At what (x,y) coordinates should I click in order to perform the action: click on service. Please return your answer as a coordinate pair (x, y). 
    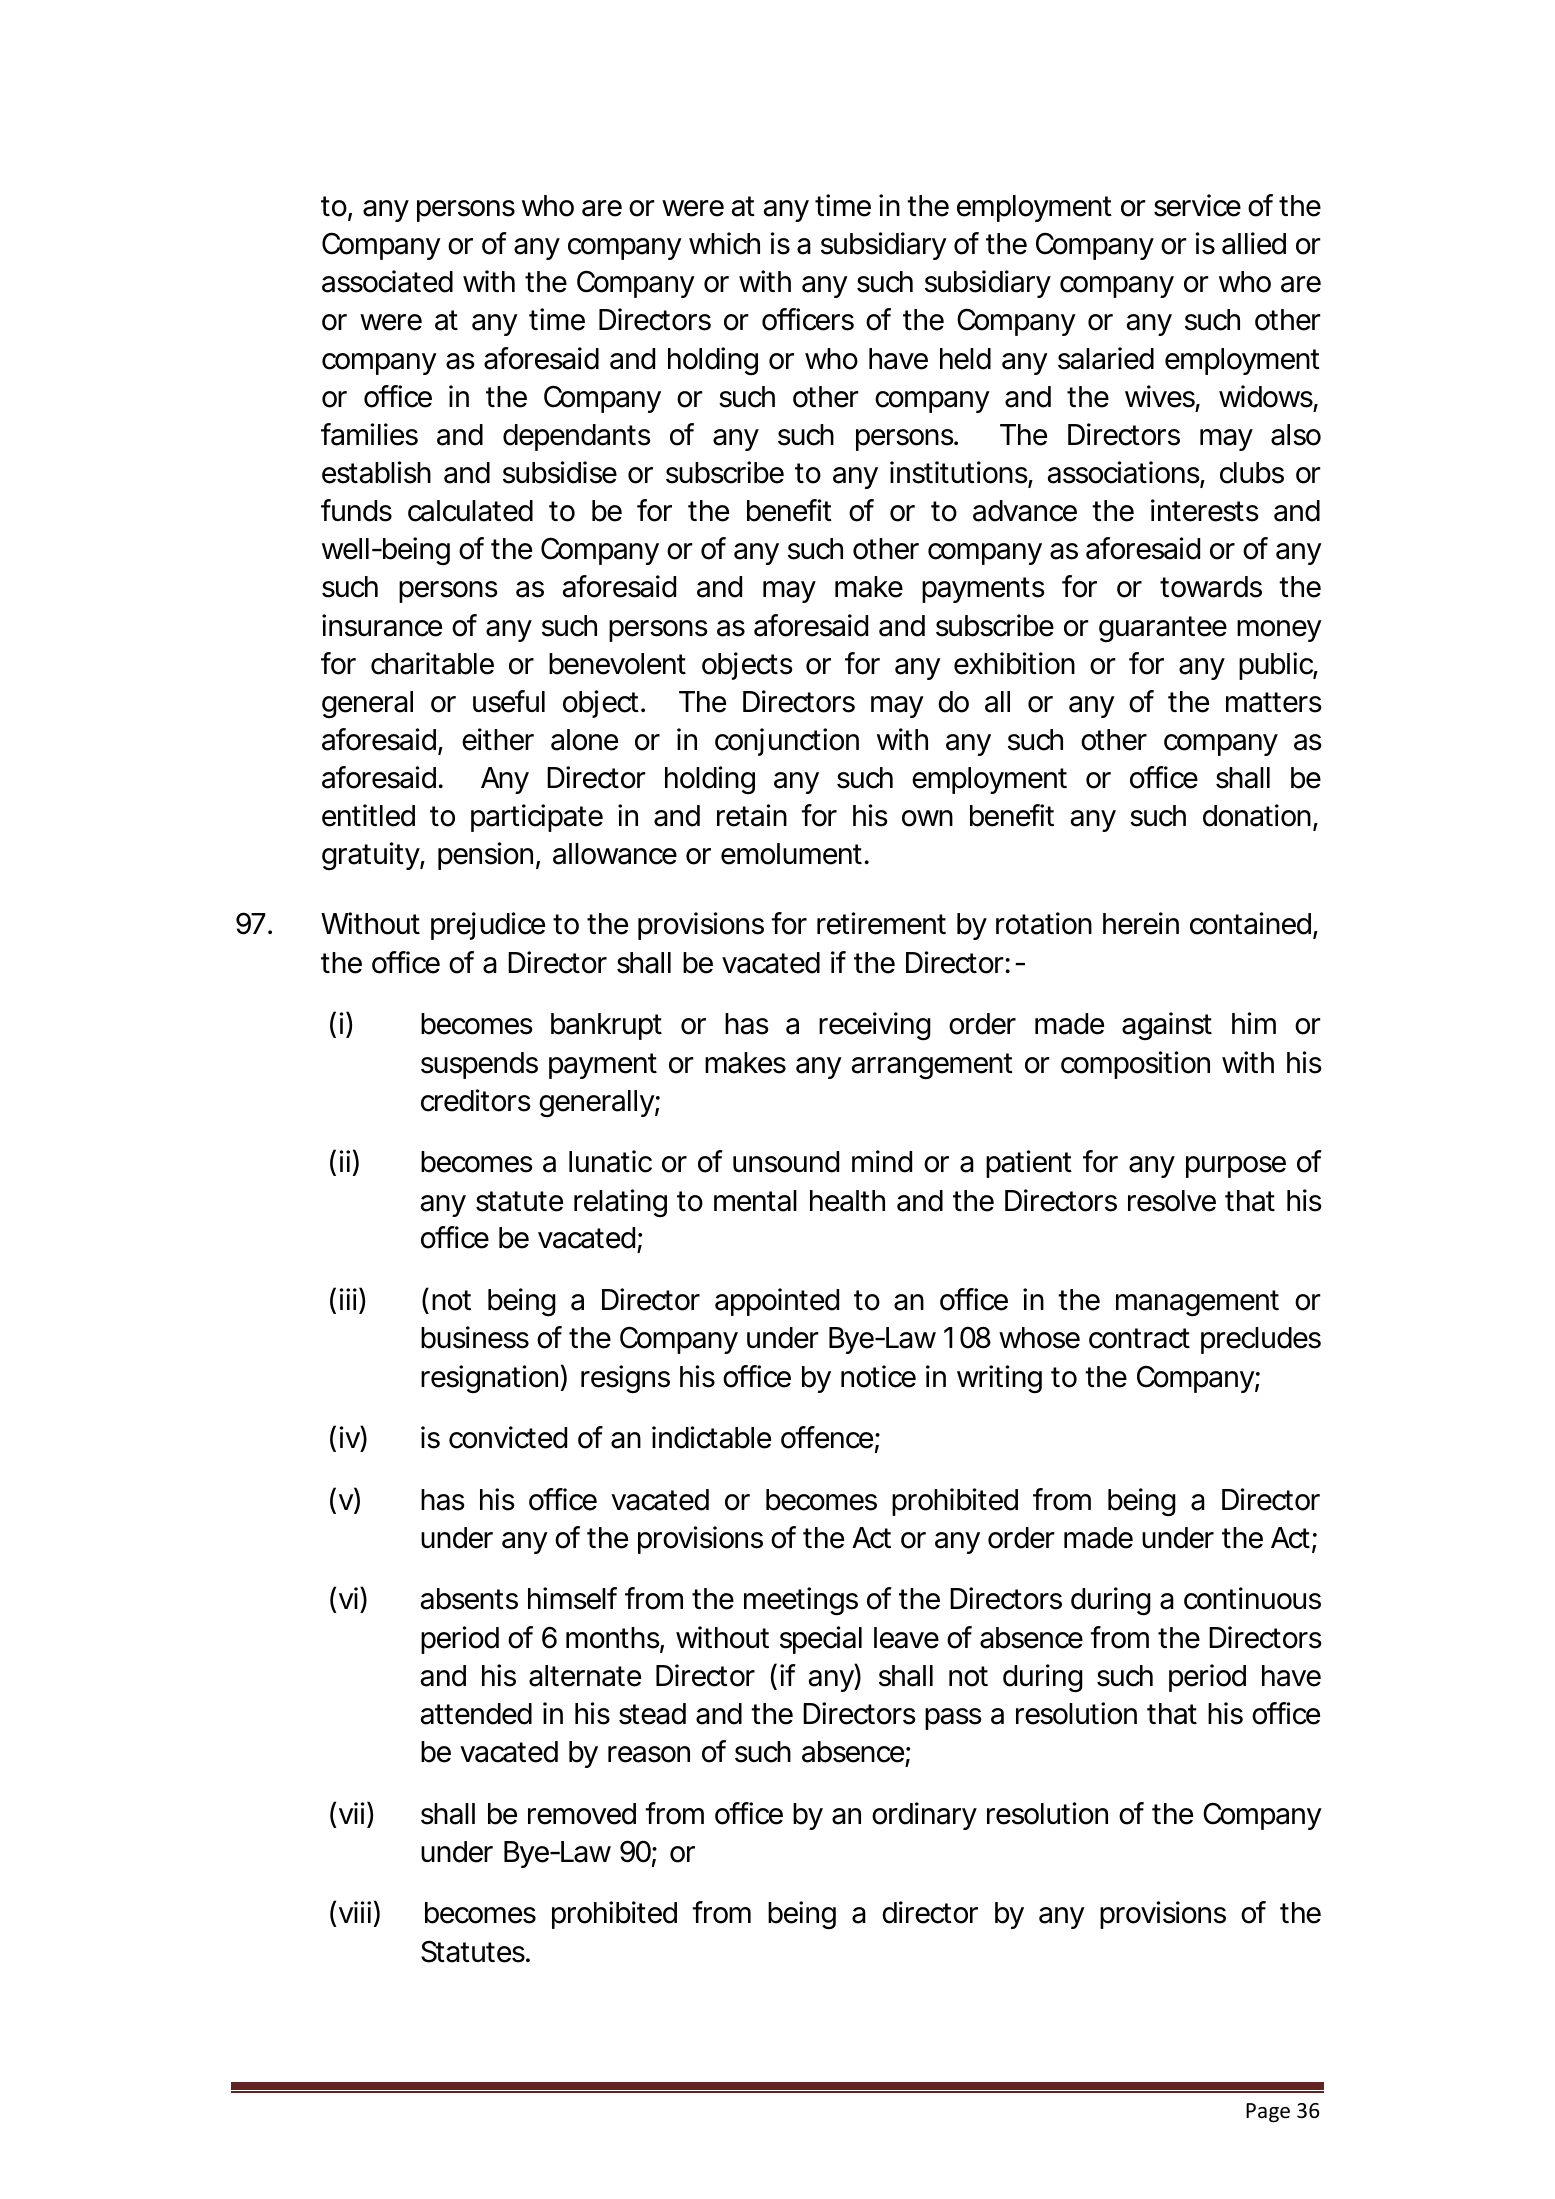
    Looking at the image, I should click on (1197, 205).
